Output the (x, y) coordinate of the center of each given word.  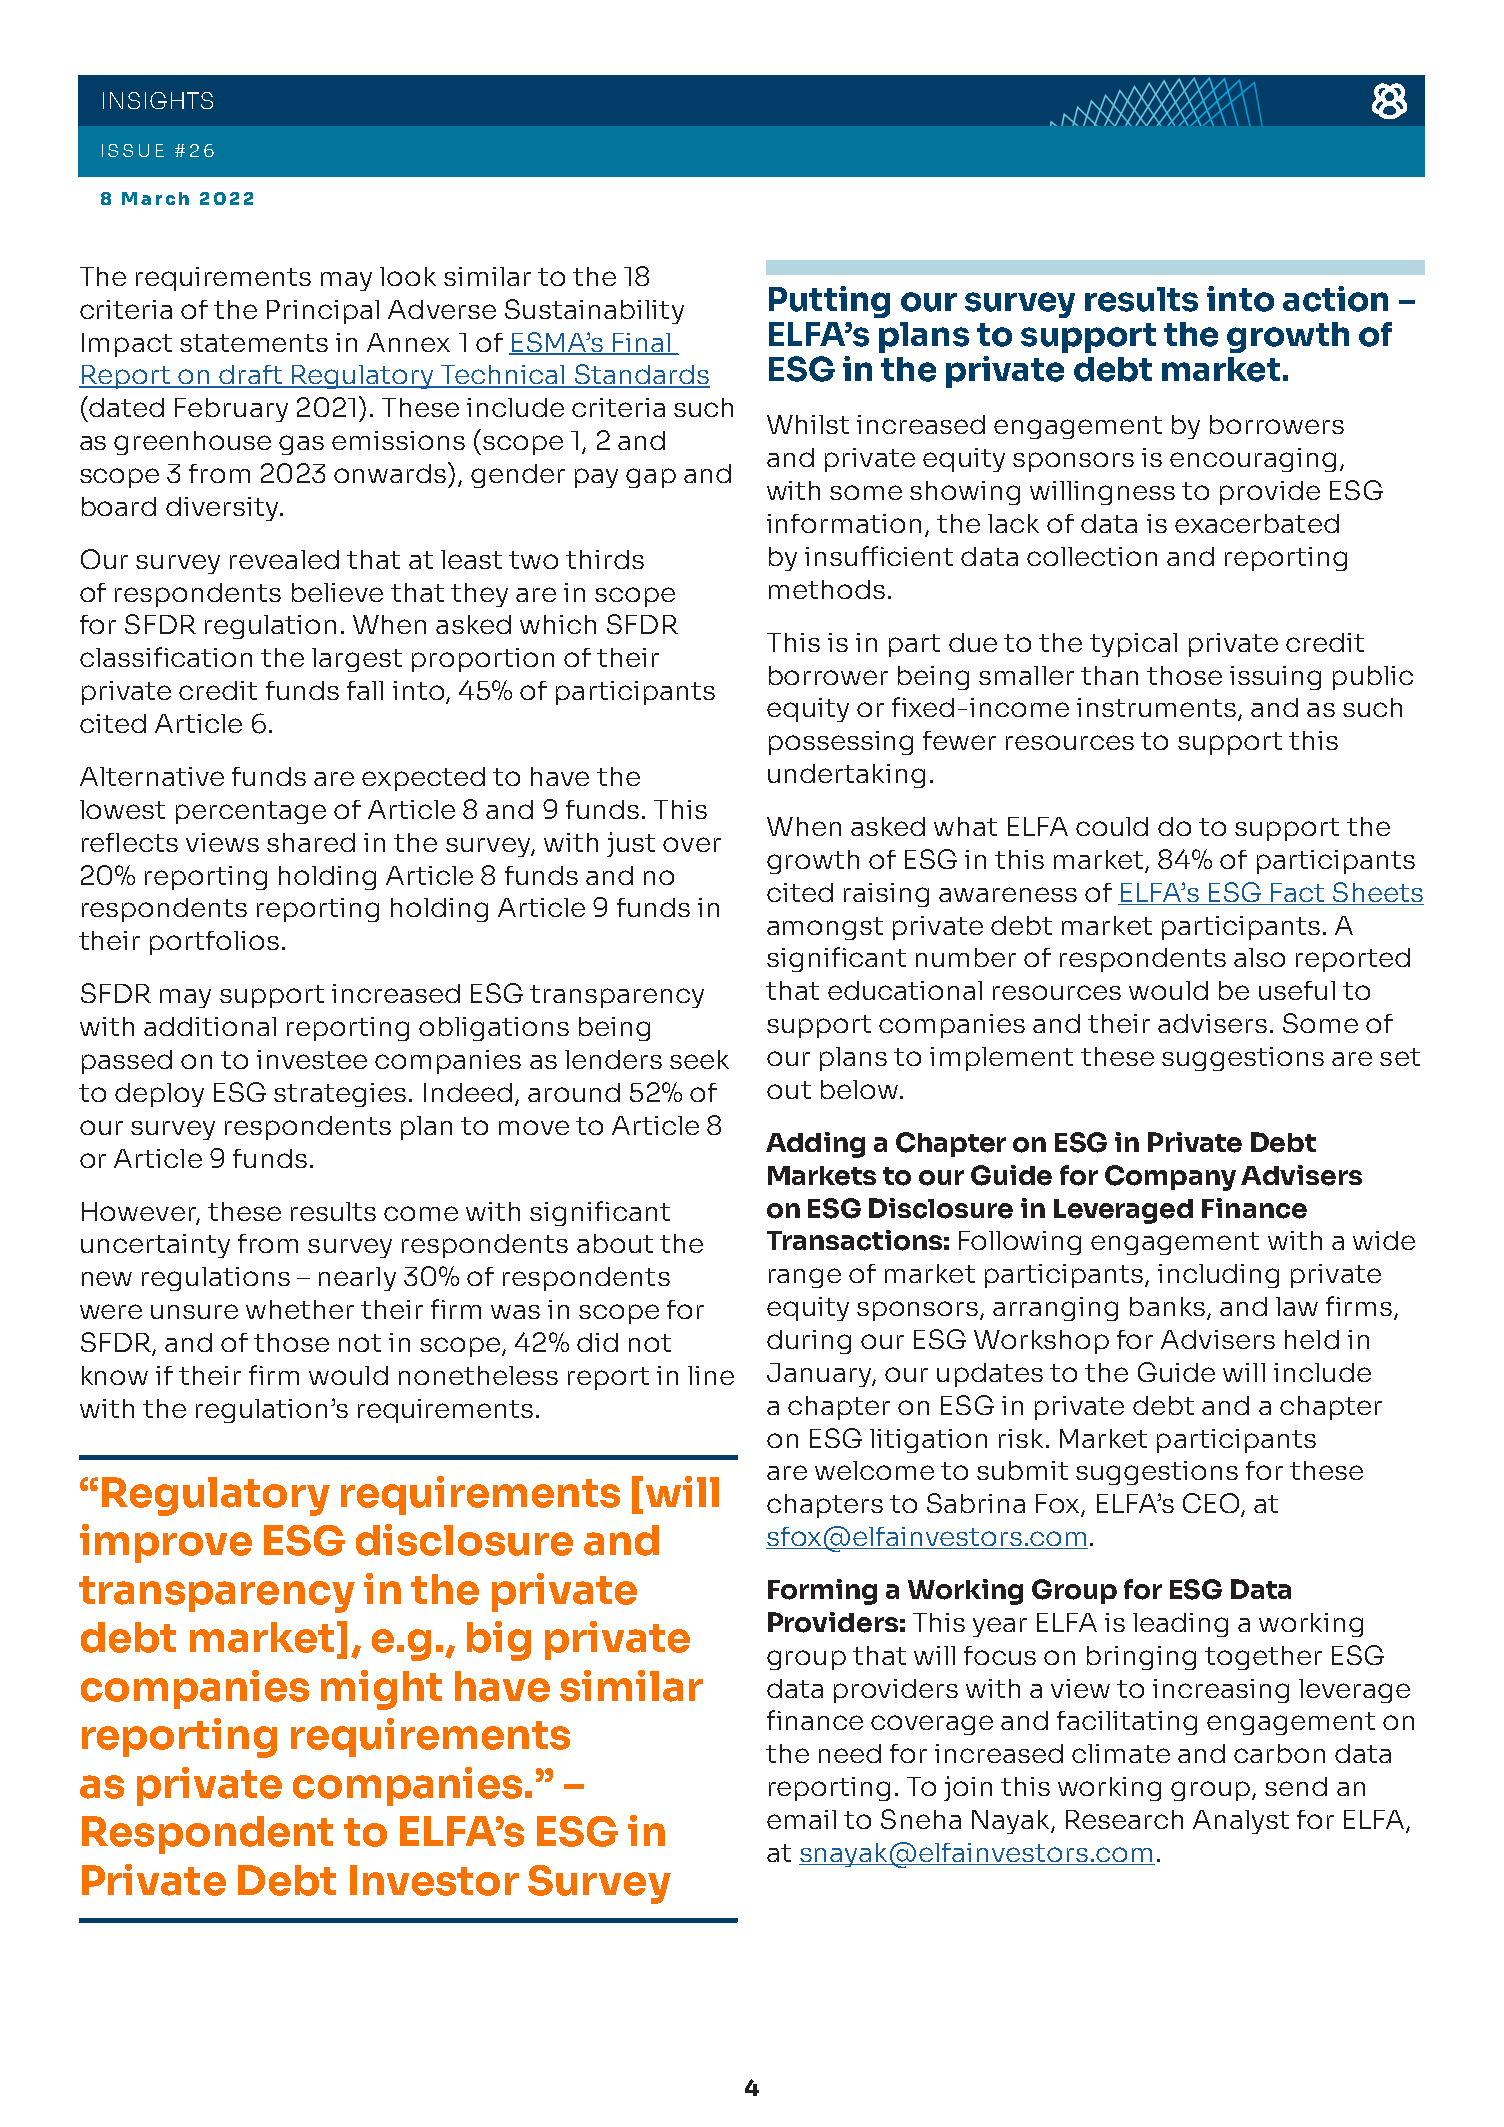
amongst (825, 928)
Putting (829, 302)
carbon (1279, 1753)
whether (300, 1309)
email (801, 1819)
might (381, 1690)
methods (827, 589)
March (155, 198)
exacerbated (1257, 523)
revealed (284, 559)
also (1259, 957)
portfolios (214, 943)
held (1312, 1339)
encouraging (1253, 460)
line (711, 1375)
